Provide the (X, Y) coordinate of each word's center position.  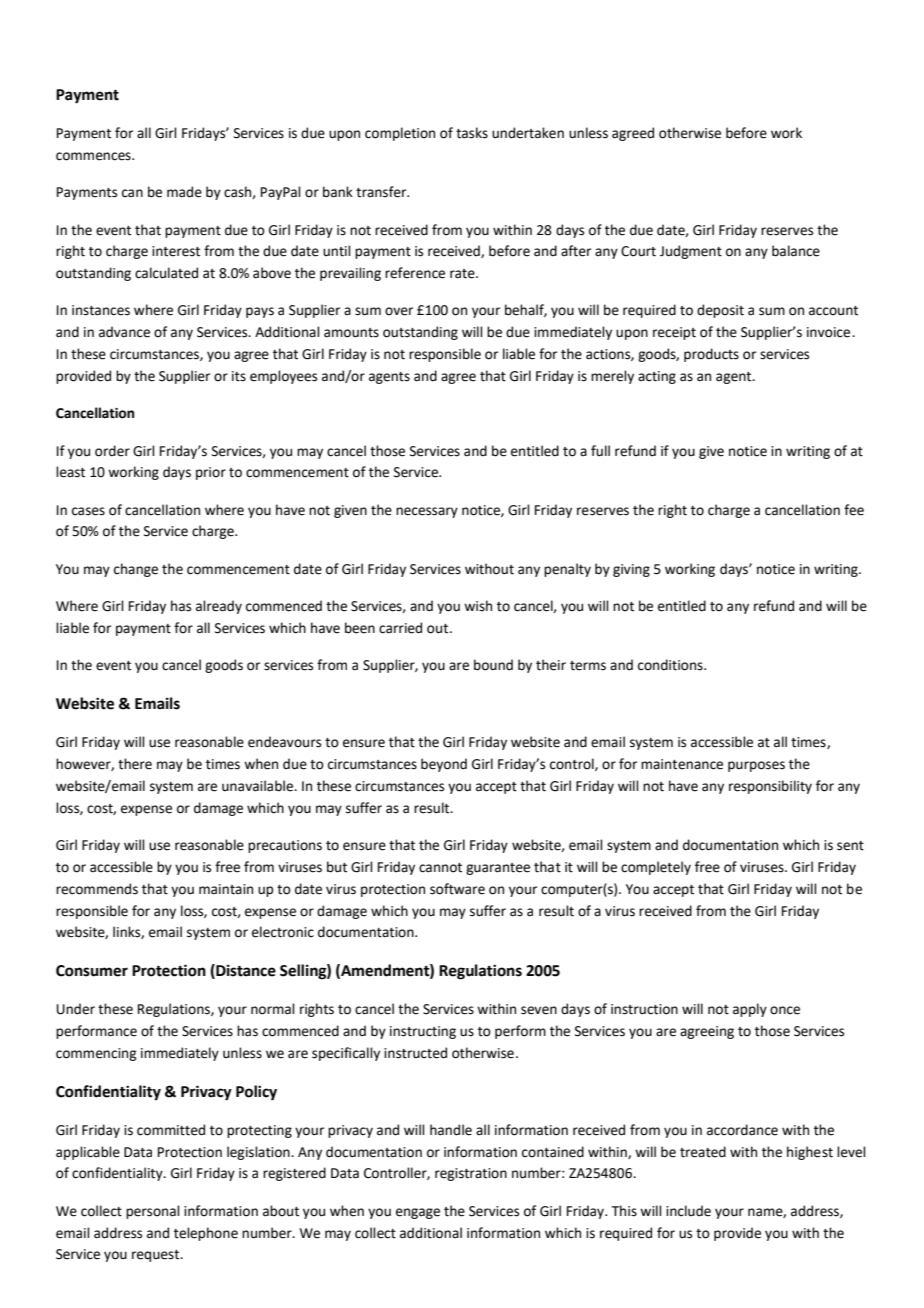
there (135, 764)
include (688, 1211)
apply (750, 1010)
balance (796, 251)
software (457, 889)
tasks (472, 133)
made (184, 192)
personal (153, 1212)
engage (418, 1213)
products (711, 355)
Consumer (92, 971)
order (112, 451)
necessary (427, 512)
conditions (671, 665)
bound (493, 665)
